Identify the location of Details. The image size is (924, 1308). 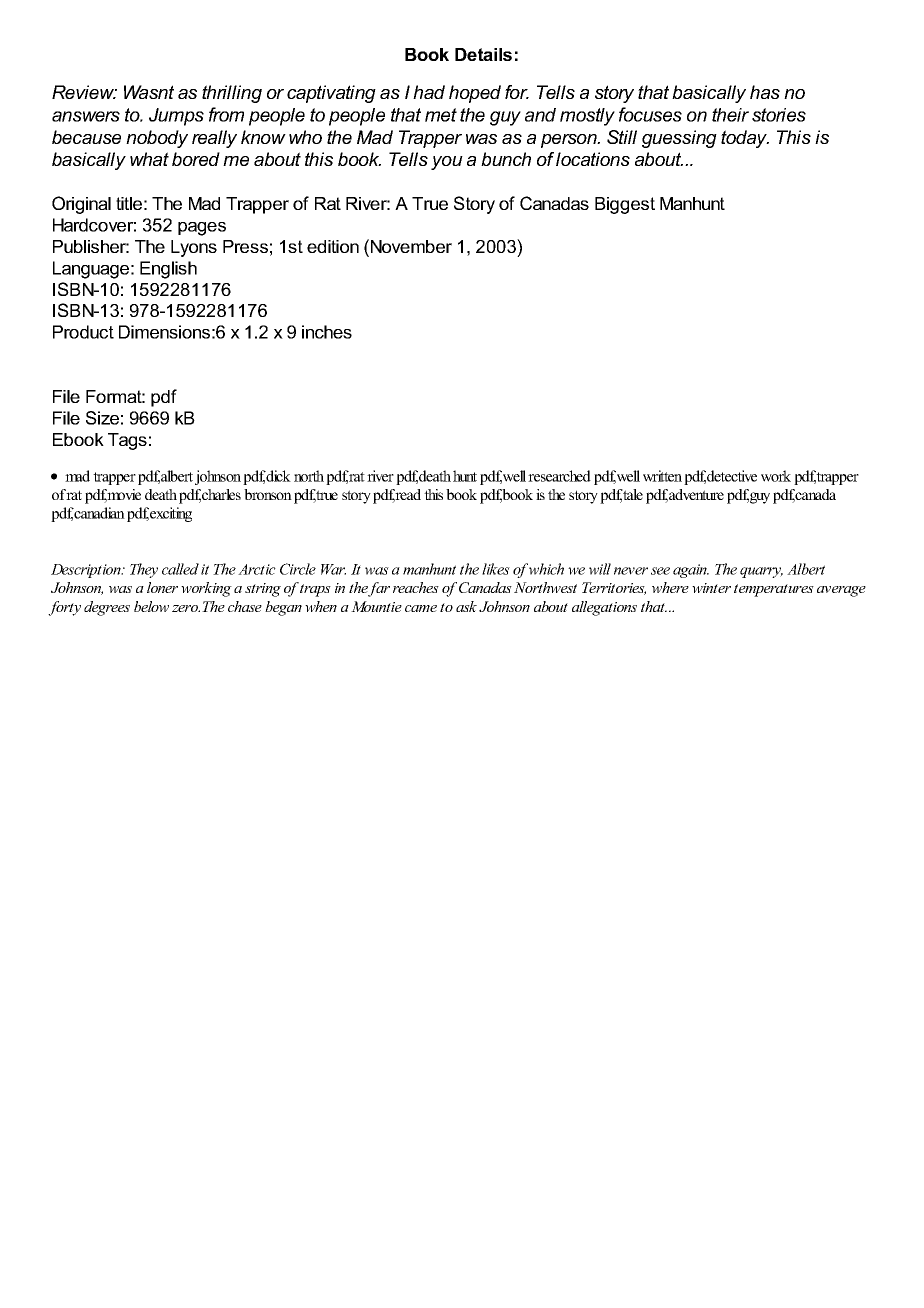
(483, 54).
